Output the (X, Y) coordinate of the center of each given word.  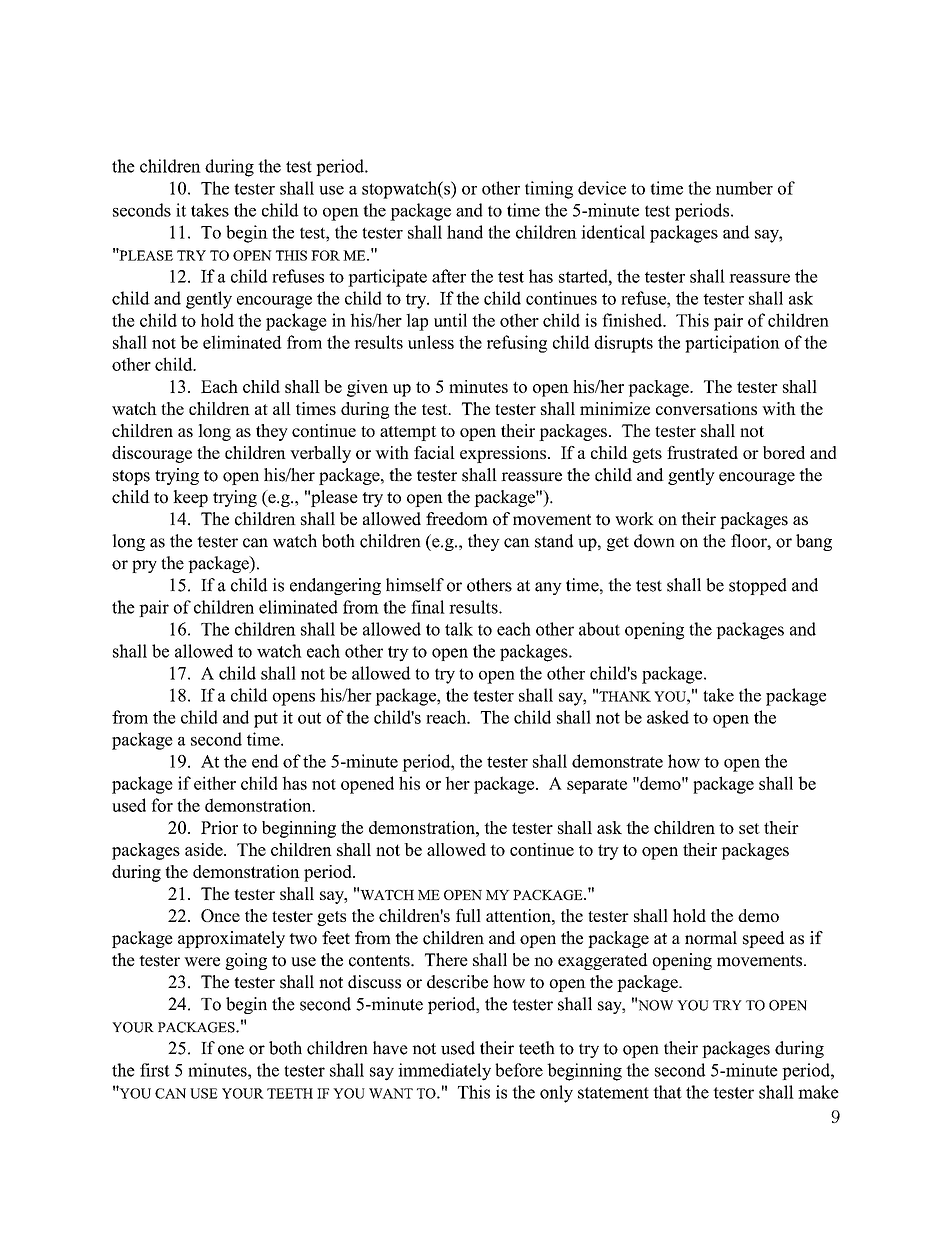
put (266, 720)
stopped (758, 586)
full (468, 915)
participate (387, 278)
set (749, 828)
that (667, 1092)
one (231, 1050)
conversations (706, 408)
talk (459, 629)
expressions (503, 454)
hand (465, 232)
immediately (444, 1072)
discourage (152, 454)
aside (205, 849)
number (744, 188)
